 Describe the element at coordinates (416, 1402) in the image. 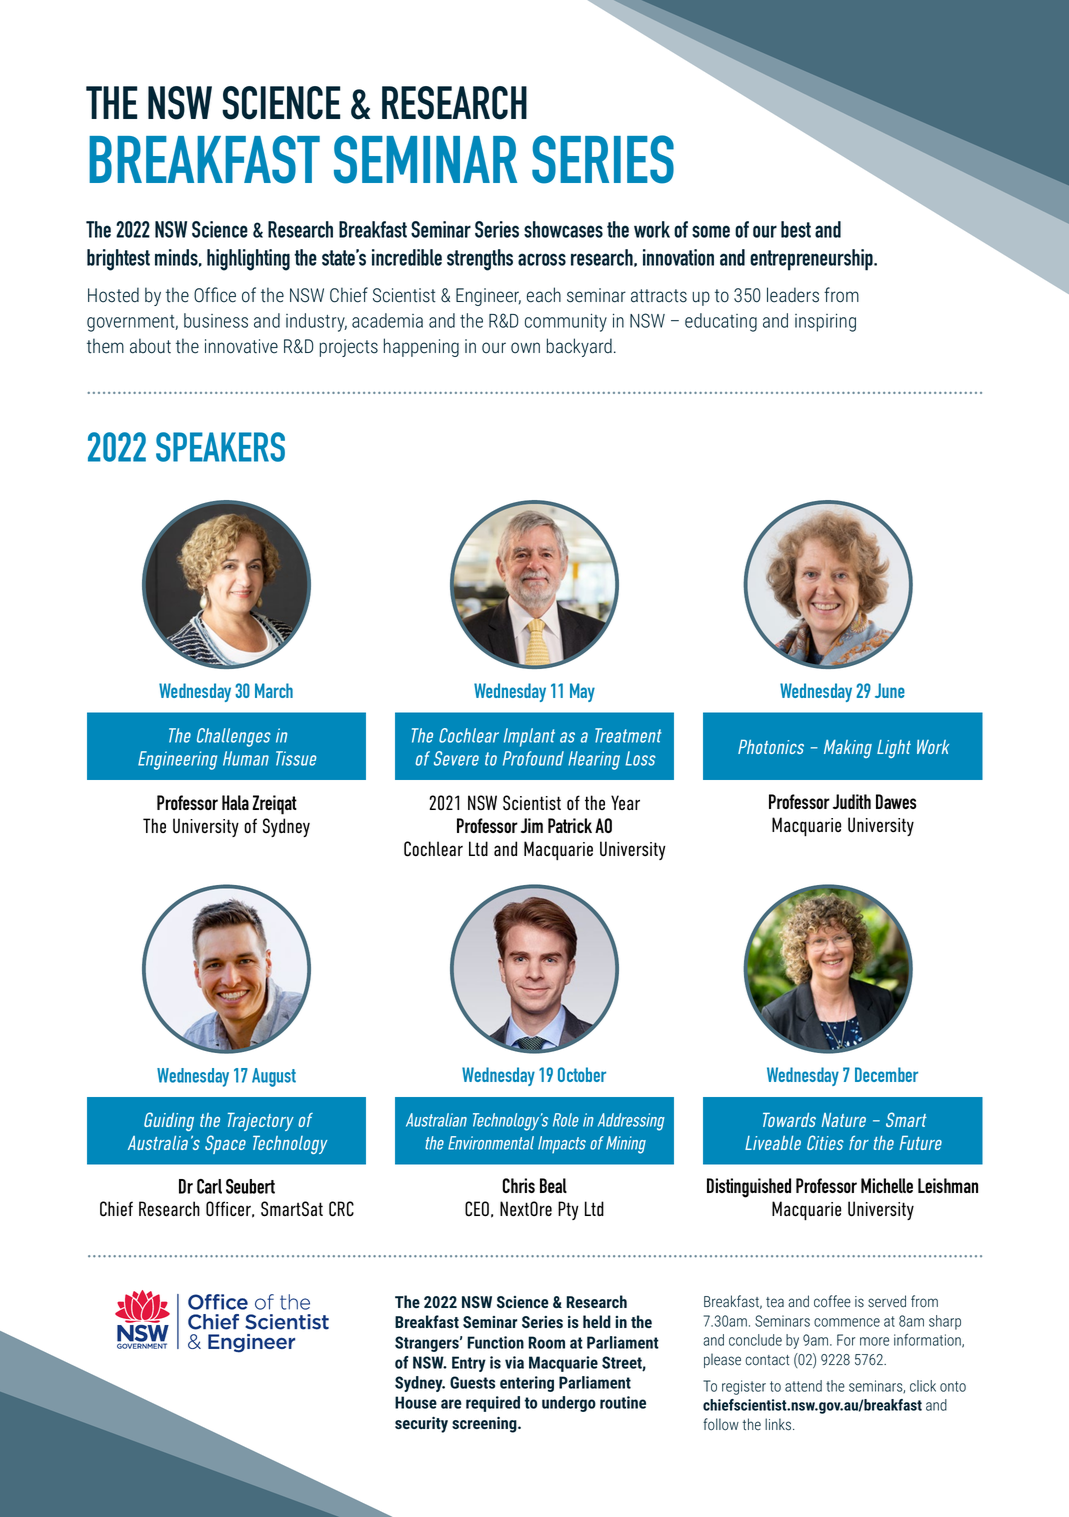

I see `House` at that location.
